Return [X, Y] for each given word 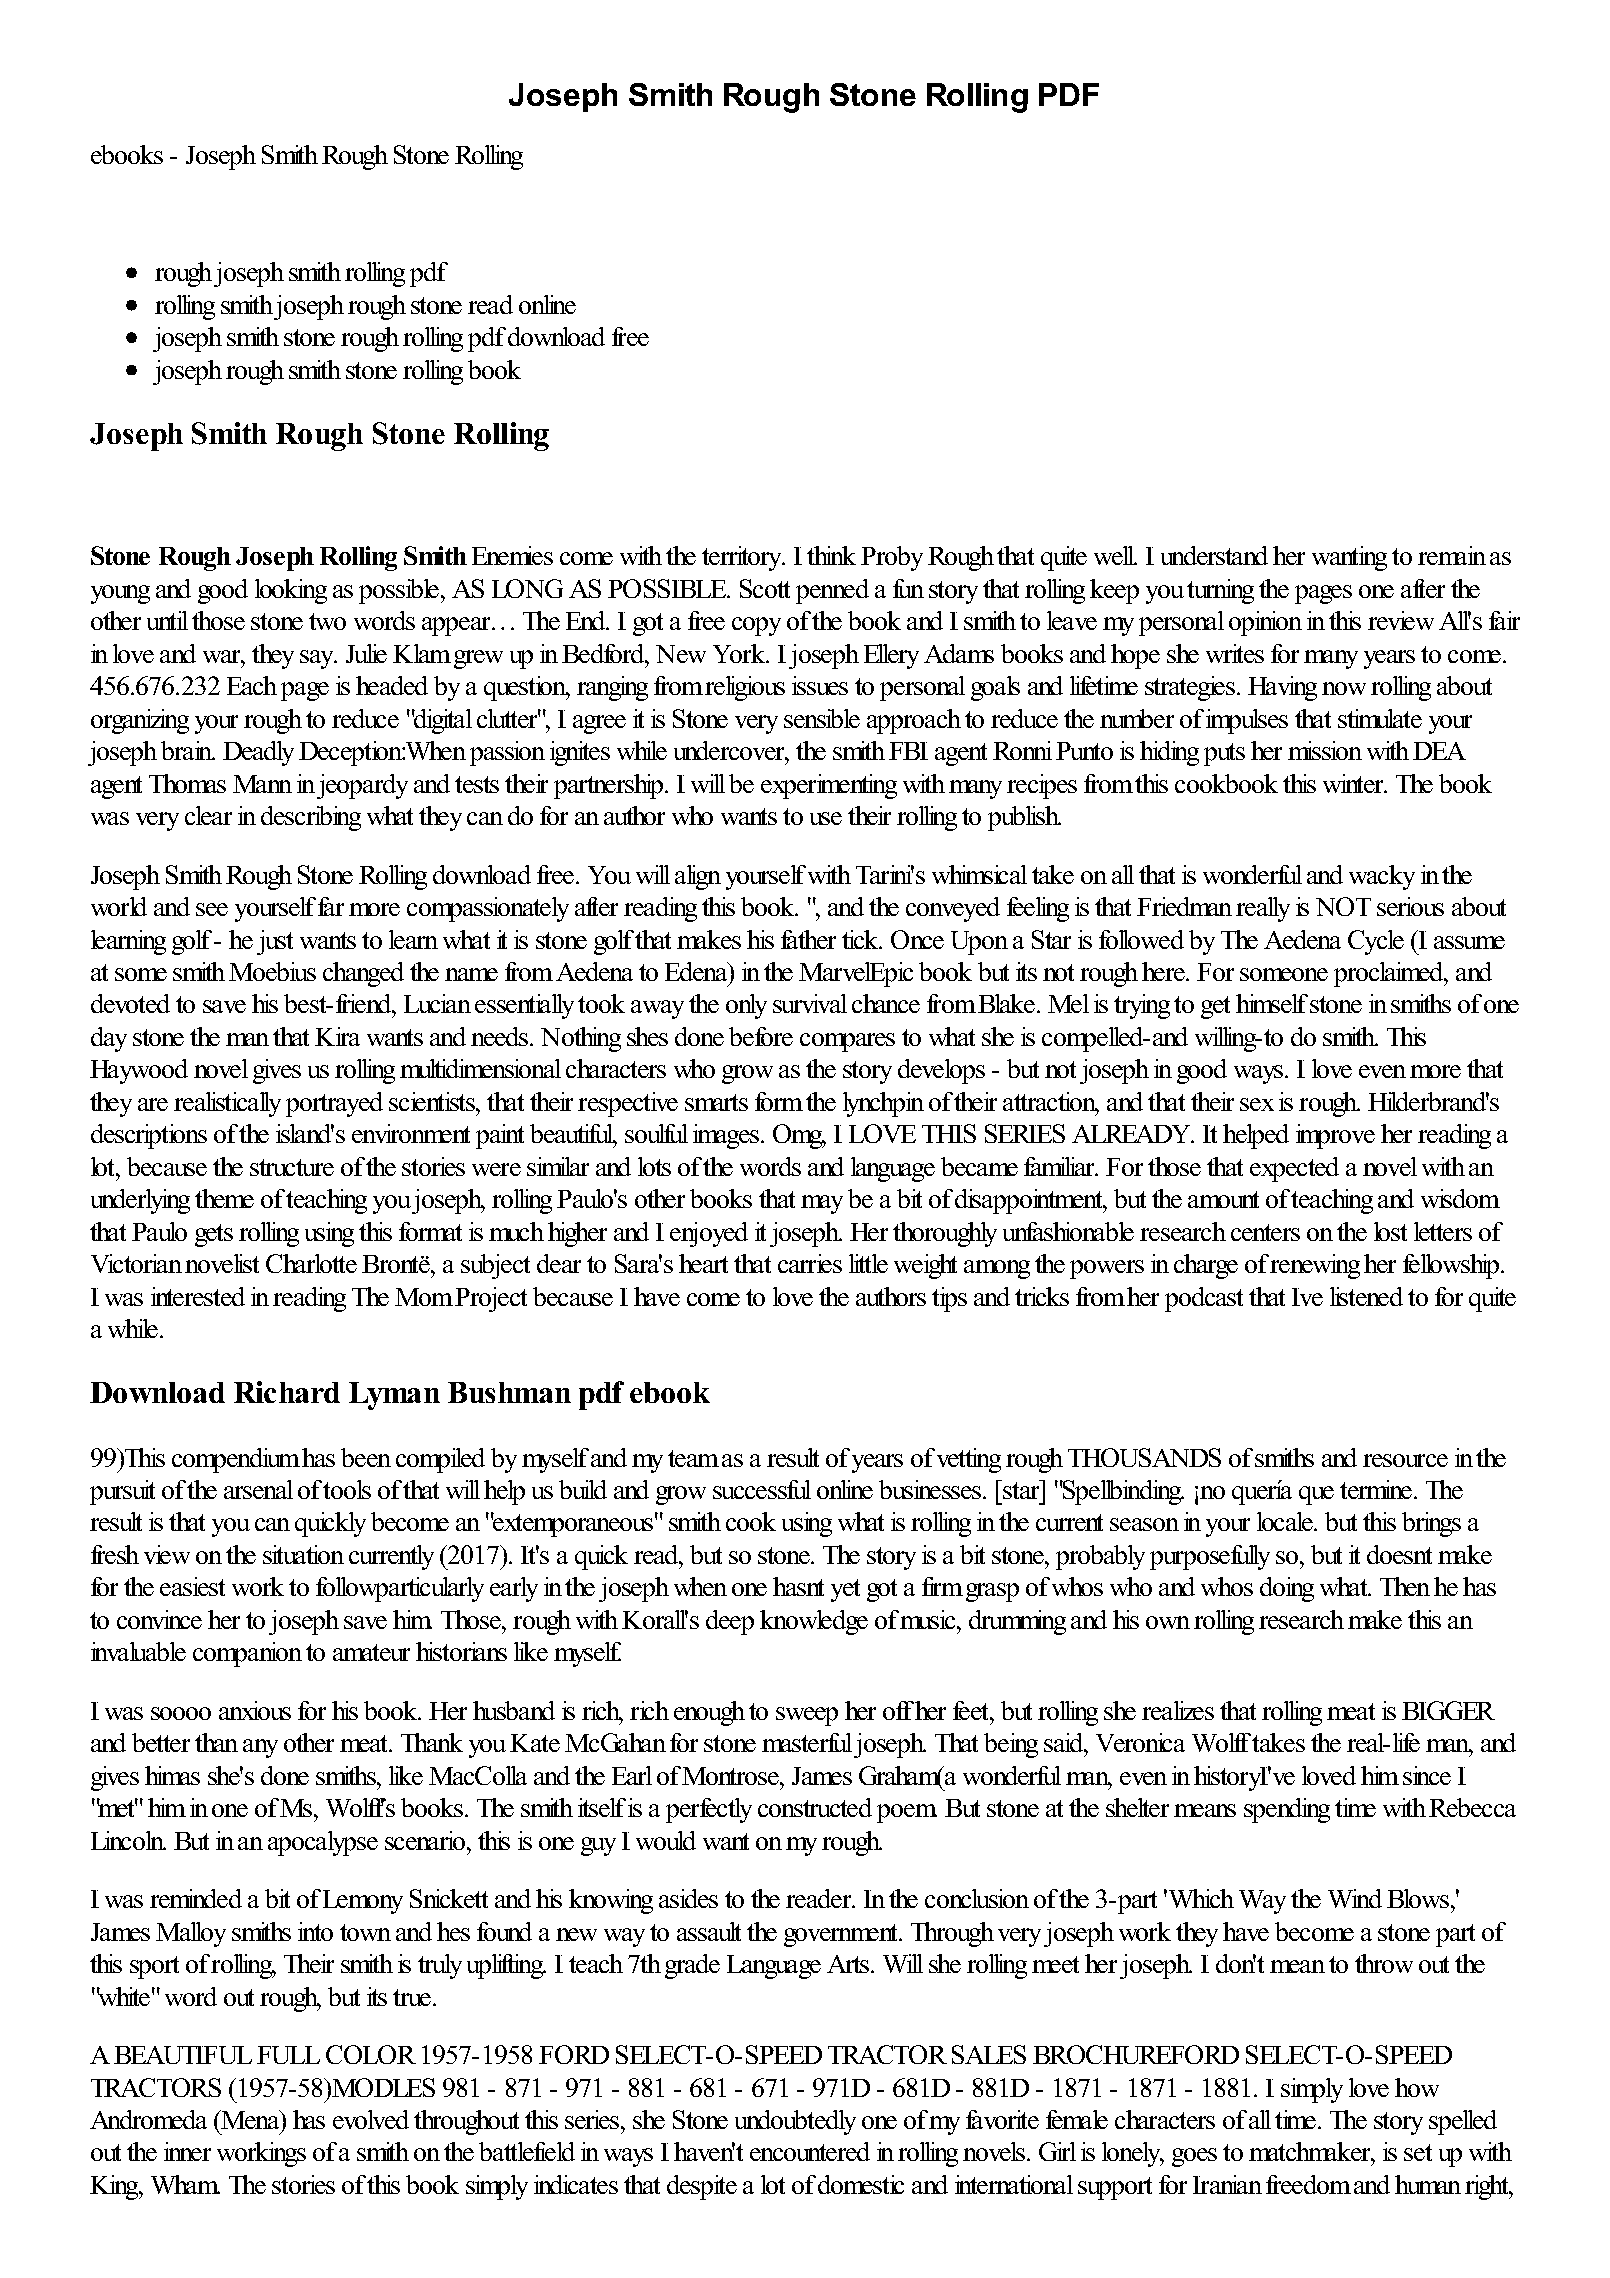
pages [1323, 594]
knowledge [814, 1622]
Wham [185, 2184]
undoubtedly [795, 2122]
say [318, 659]
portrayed [334, 1104]
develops [941, 1071]
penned [832, 591]
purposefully [1210, 1557]
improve [1335, 1136]
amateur [371, 1652]
